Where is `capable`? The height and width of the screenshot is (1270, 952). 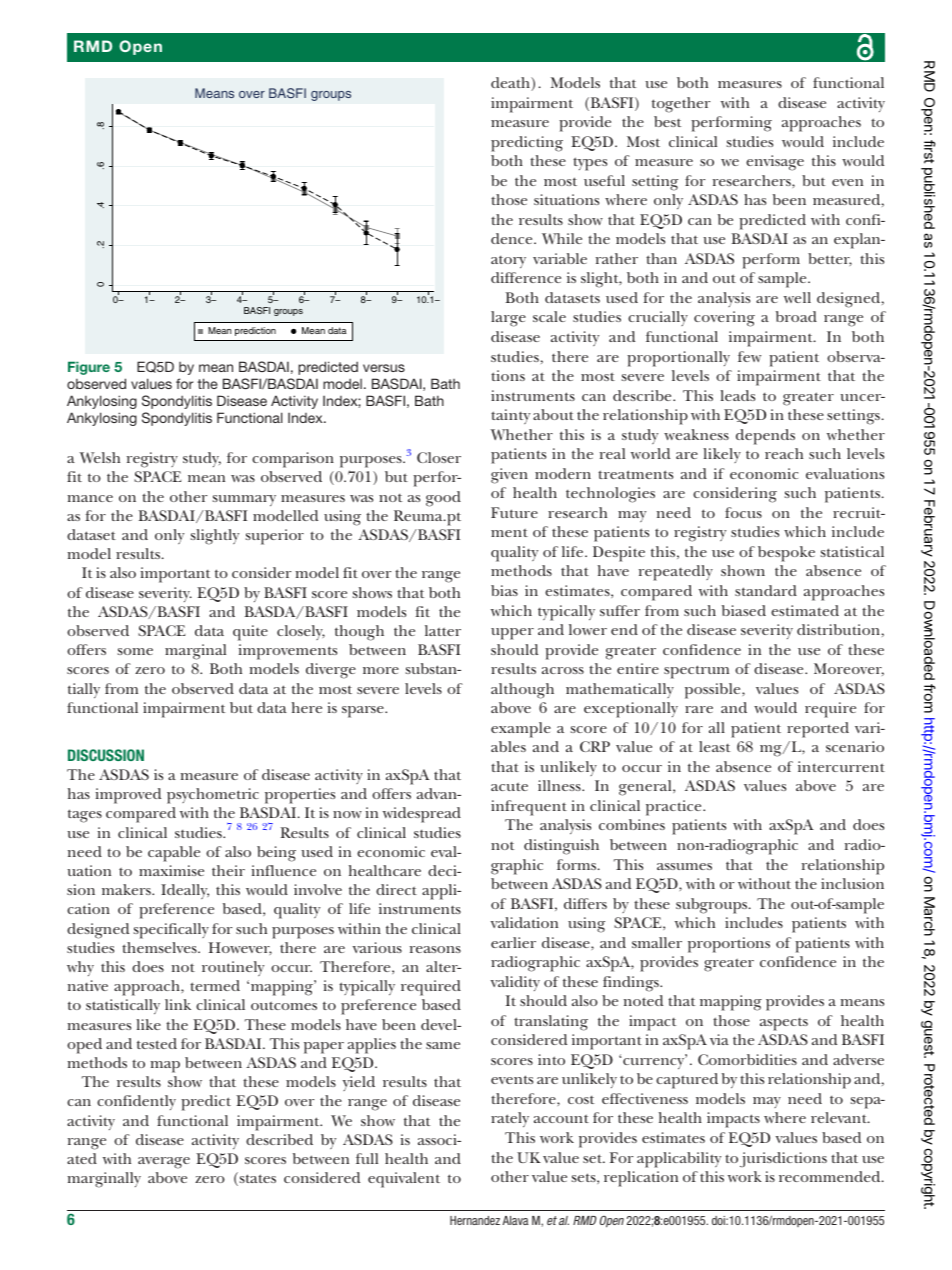
capable is located at coordinates (174, 854).
